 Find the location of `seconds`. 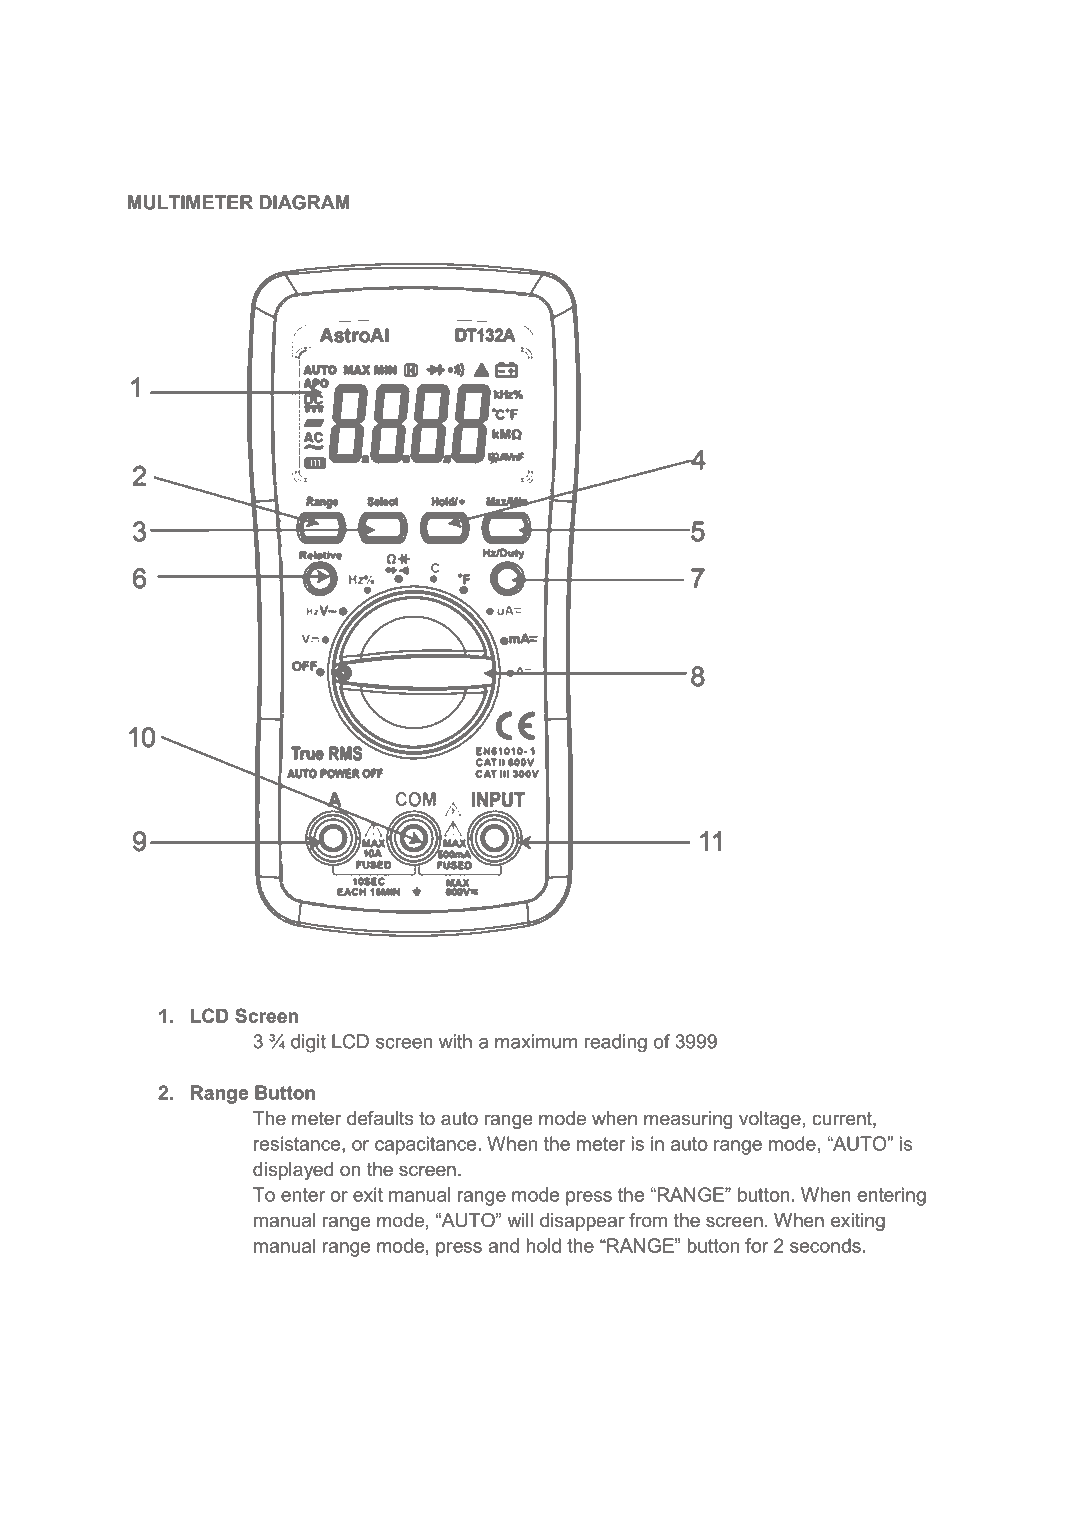

seconds is located at coordinates (825, 1245).
